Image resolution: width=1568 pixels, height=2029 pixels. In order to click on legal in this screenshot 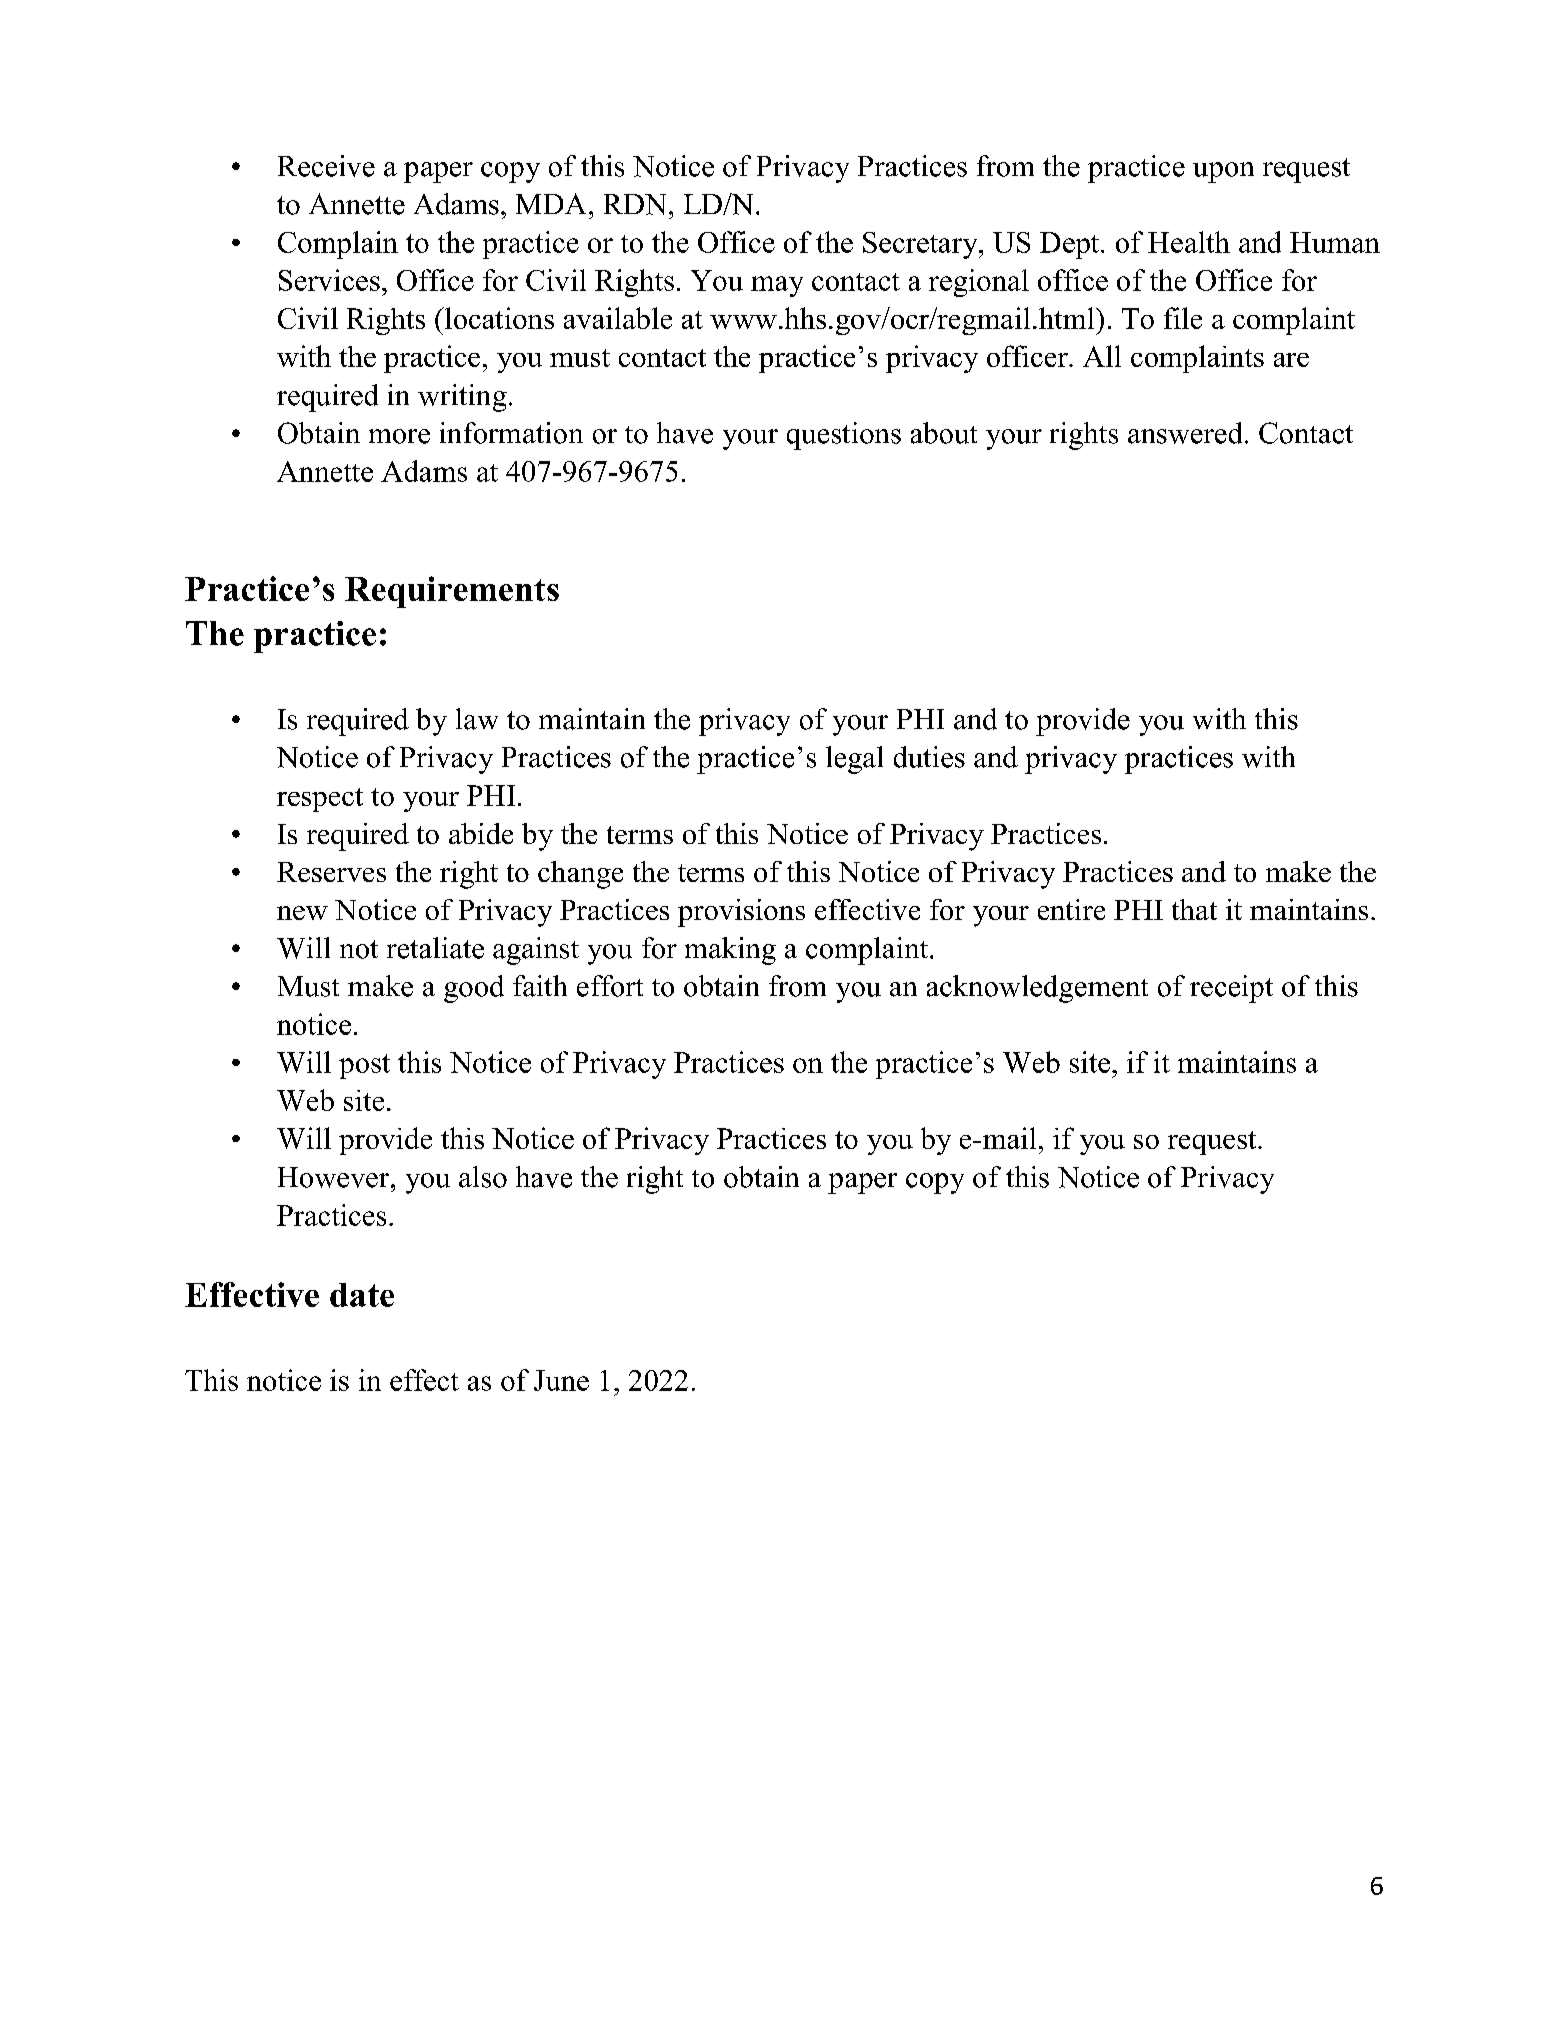, I will do `click(854, 760)`.
